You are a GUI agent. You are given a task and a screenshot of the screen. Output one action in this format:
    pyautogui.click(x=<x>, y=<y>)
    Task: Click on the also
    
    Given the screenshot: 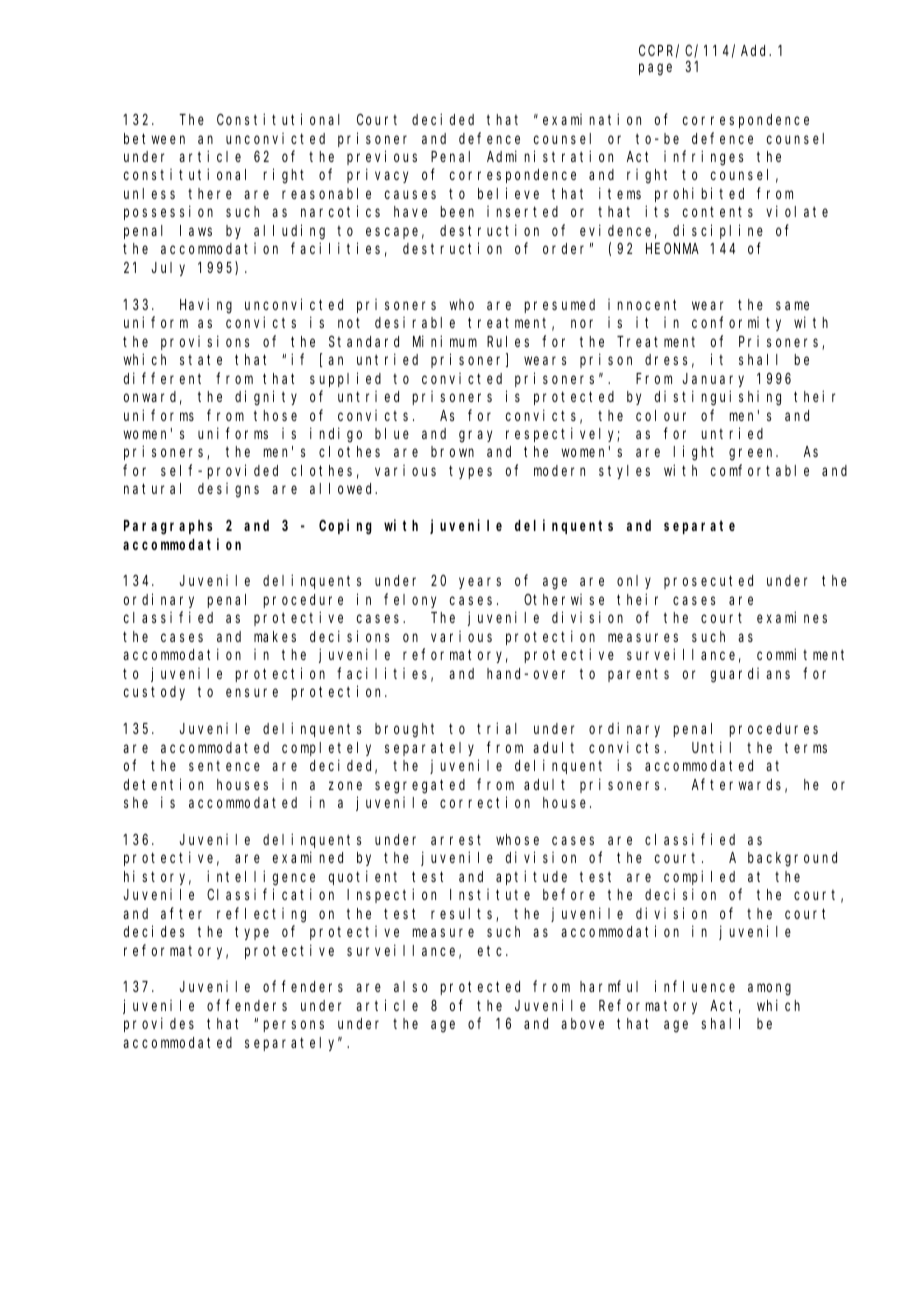 What is the action you would take?
    pyautogui.click(x=411, y=986)
